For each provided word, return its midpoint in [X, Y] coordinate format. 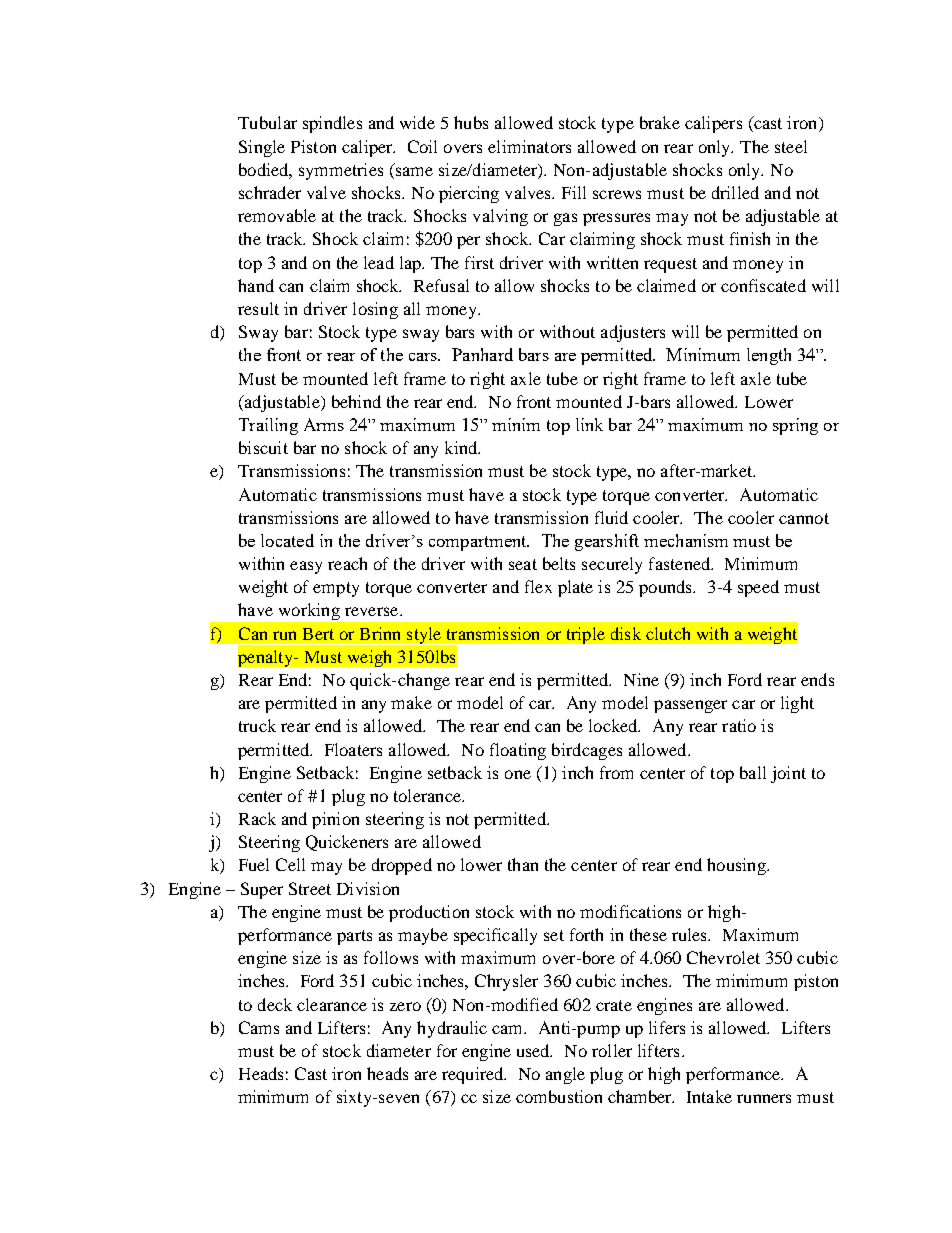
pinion [335, 820]
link [589, 424]
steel [791, 146]
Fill [574, 192]
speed [758, 588]
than [523, 864]
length [769, 356]
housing [737, 866]
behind [356, 401]
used [534, 1050]
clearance [332, 1004]
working [309, 611]
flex [538, 586]
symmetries [341, 171]
